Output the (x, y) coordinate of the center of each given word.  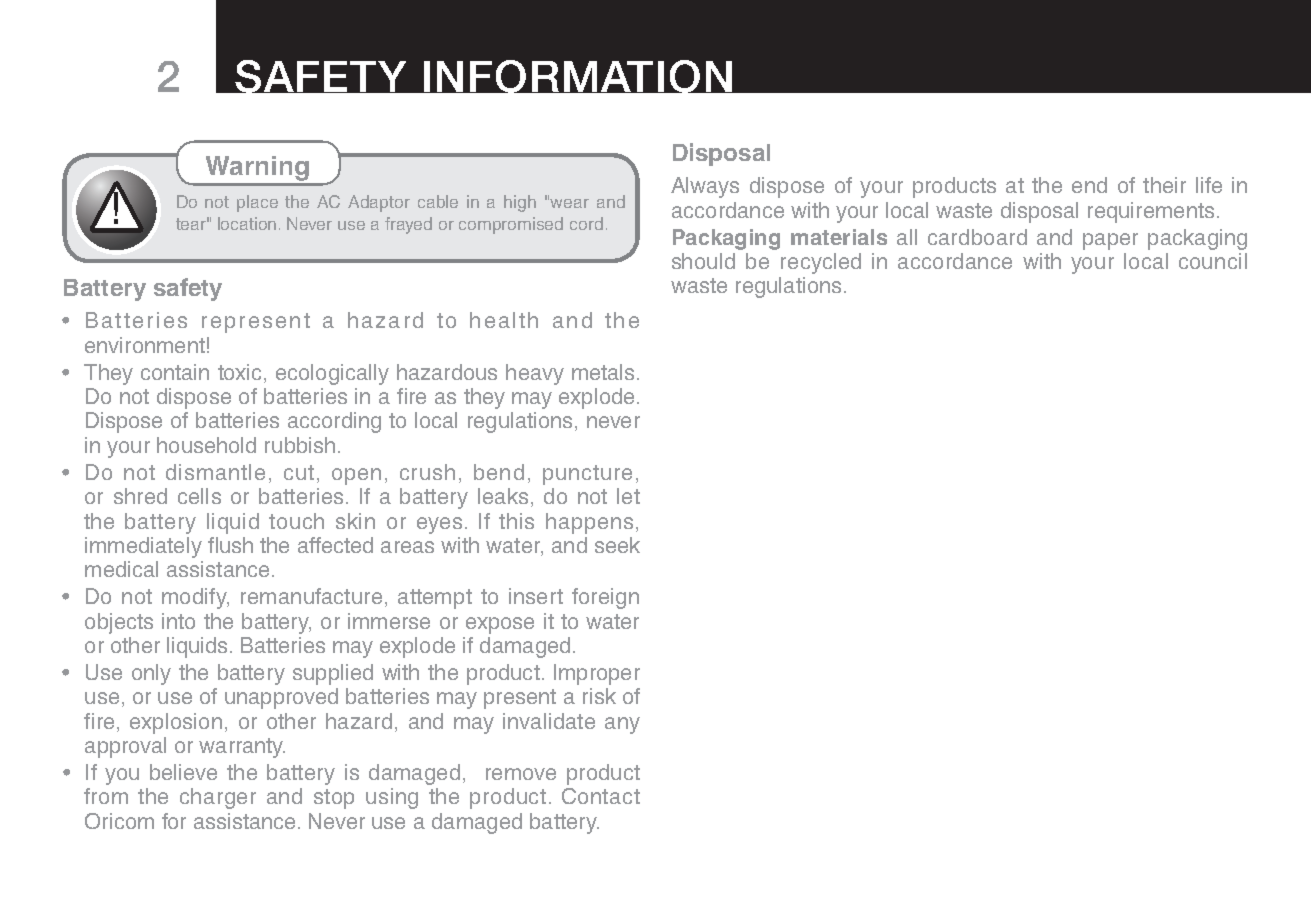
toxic (239, 372)
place (257, 203)
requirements (1151, 212)
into (178, 621)
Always (705, 187)
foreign (605, 598)
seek (617, 545)
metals (603, 372)
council (1213, 261)
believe (183, 772)
